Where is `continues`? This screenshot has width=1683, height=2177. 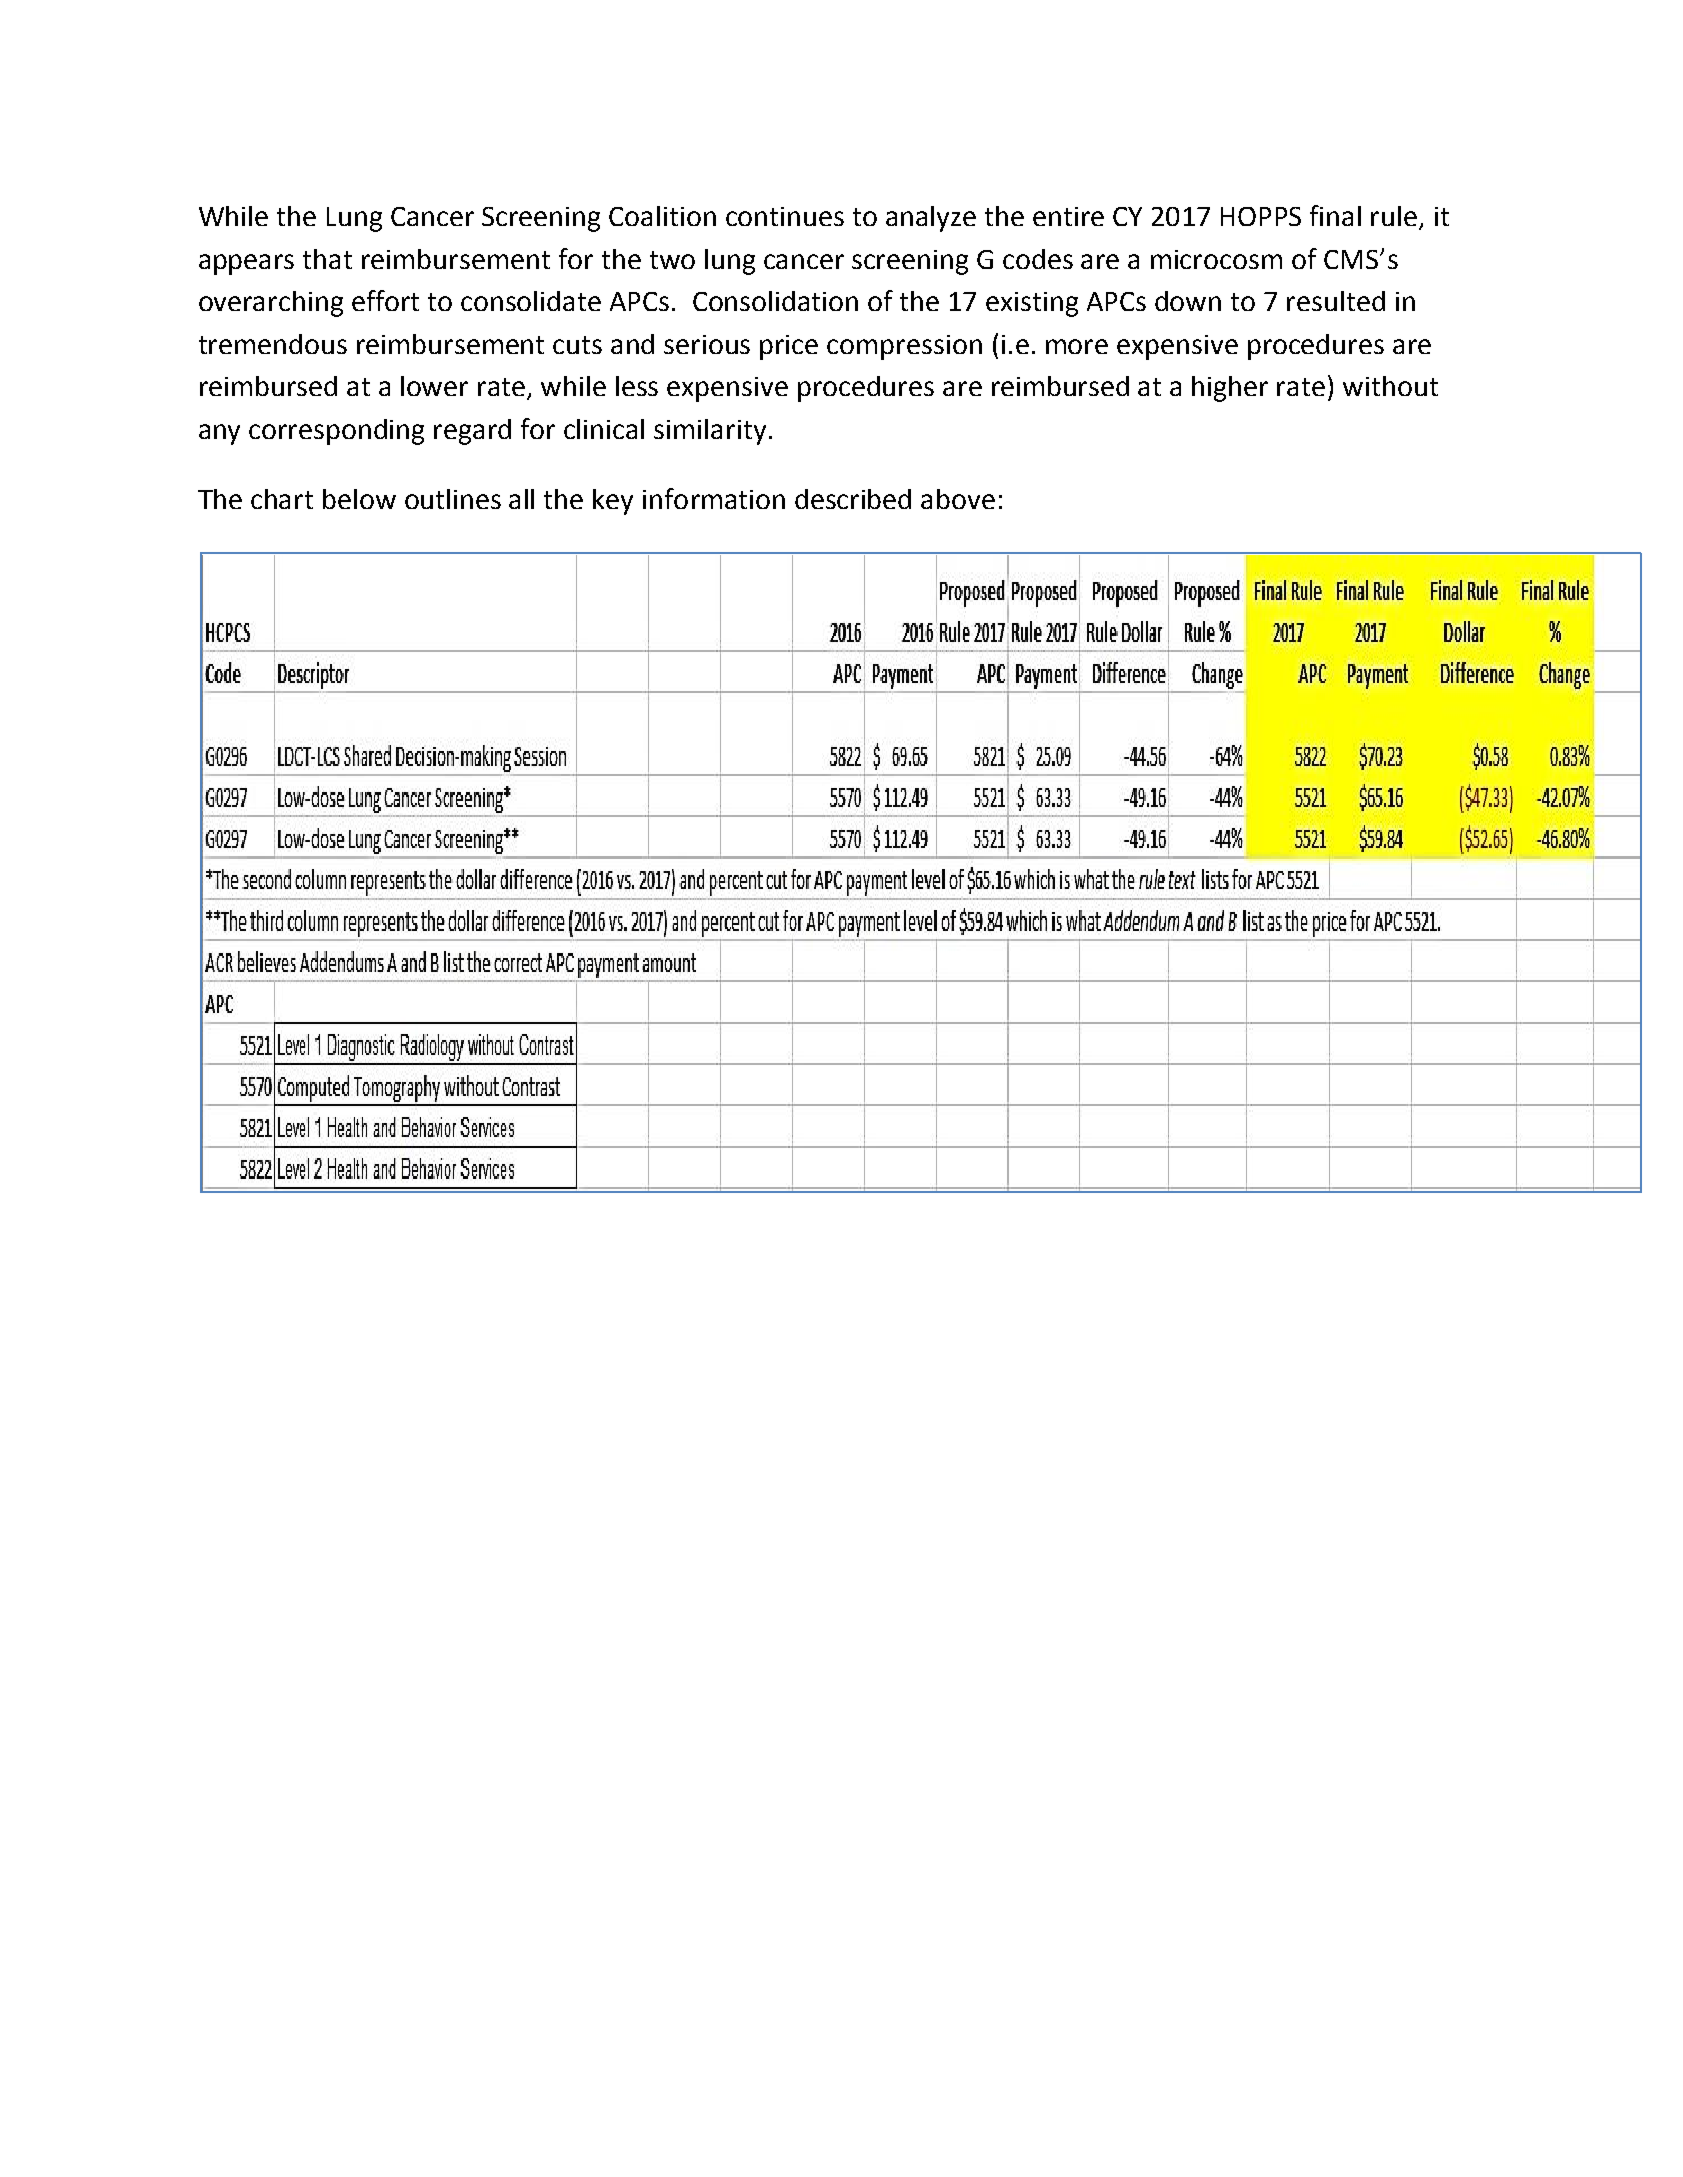
continues is located at coordinates (785, 216).
